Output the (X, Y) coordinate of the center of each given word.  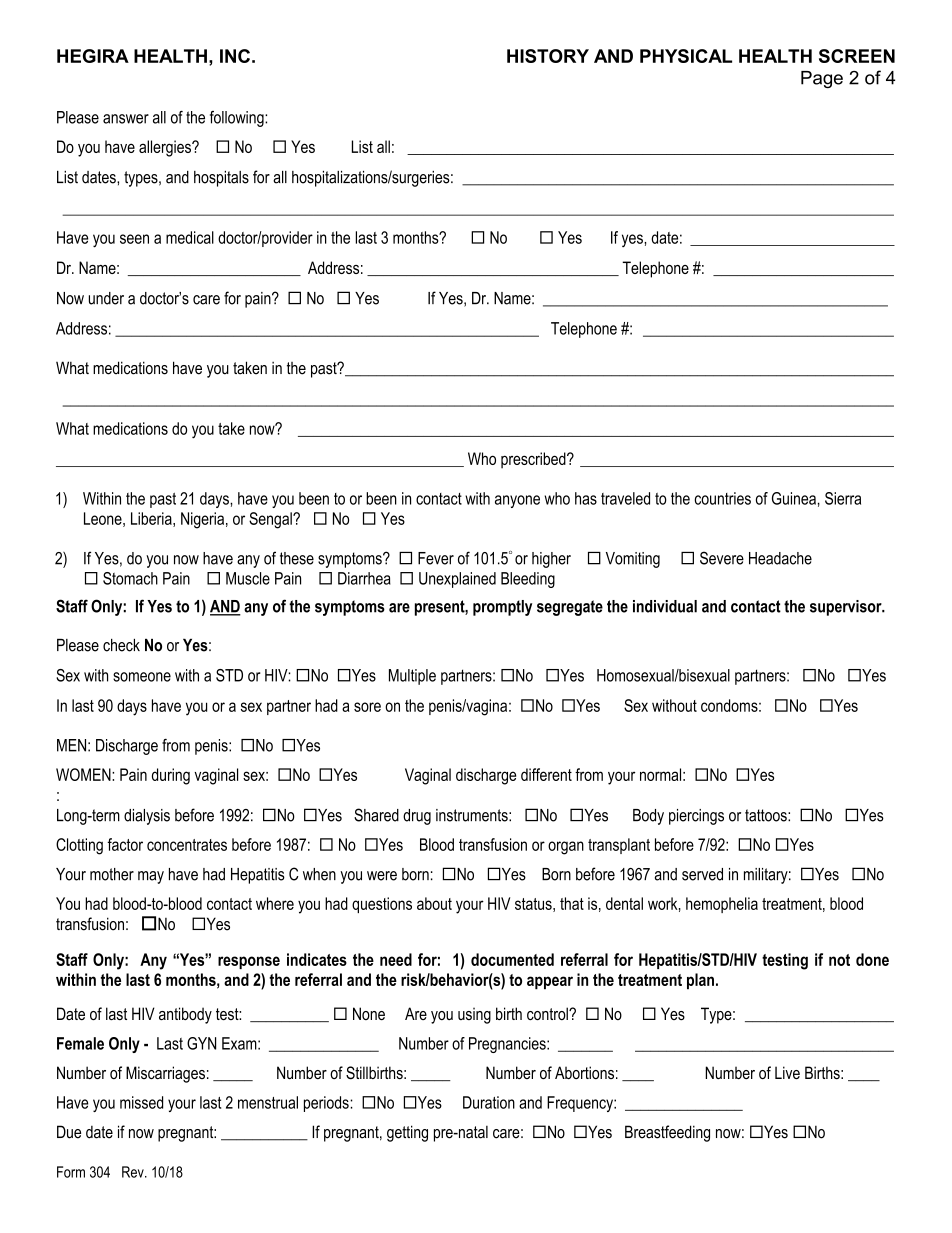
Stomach (130, 578)
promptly (502, 608)
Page (822, 79)
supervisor (847, 608)
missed (141, 1102)
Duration (489, 1102)
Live (787, 1072)
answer (126, 119)
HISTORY (548, 56)
